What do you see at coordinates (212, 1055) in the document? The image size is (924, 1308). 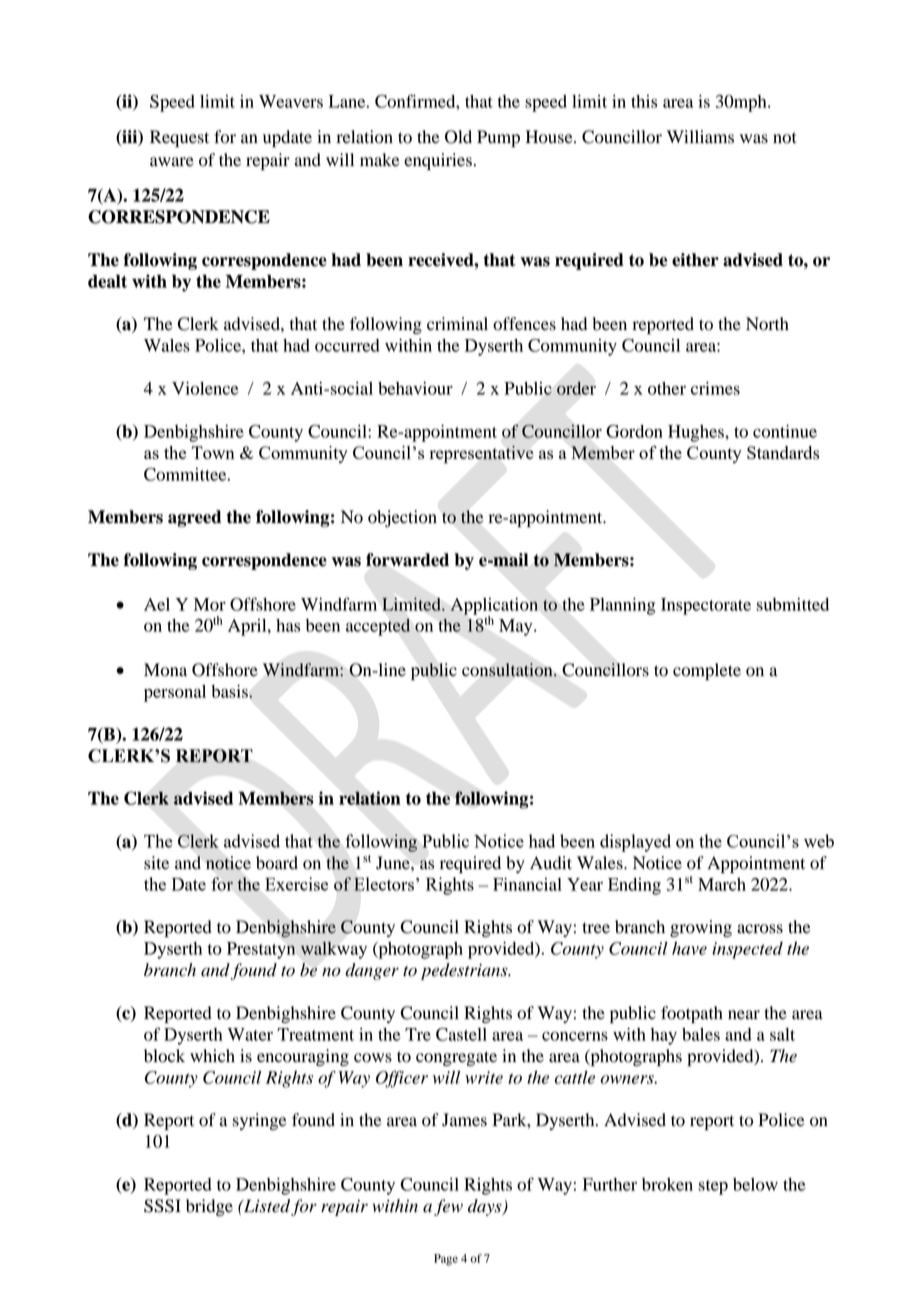 I see `which` at bounding box center [212, 1055].
